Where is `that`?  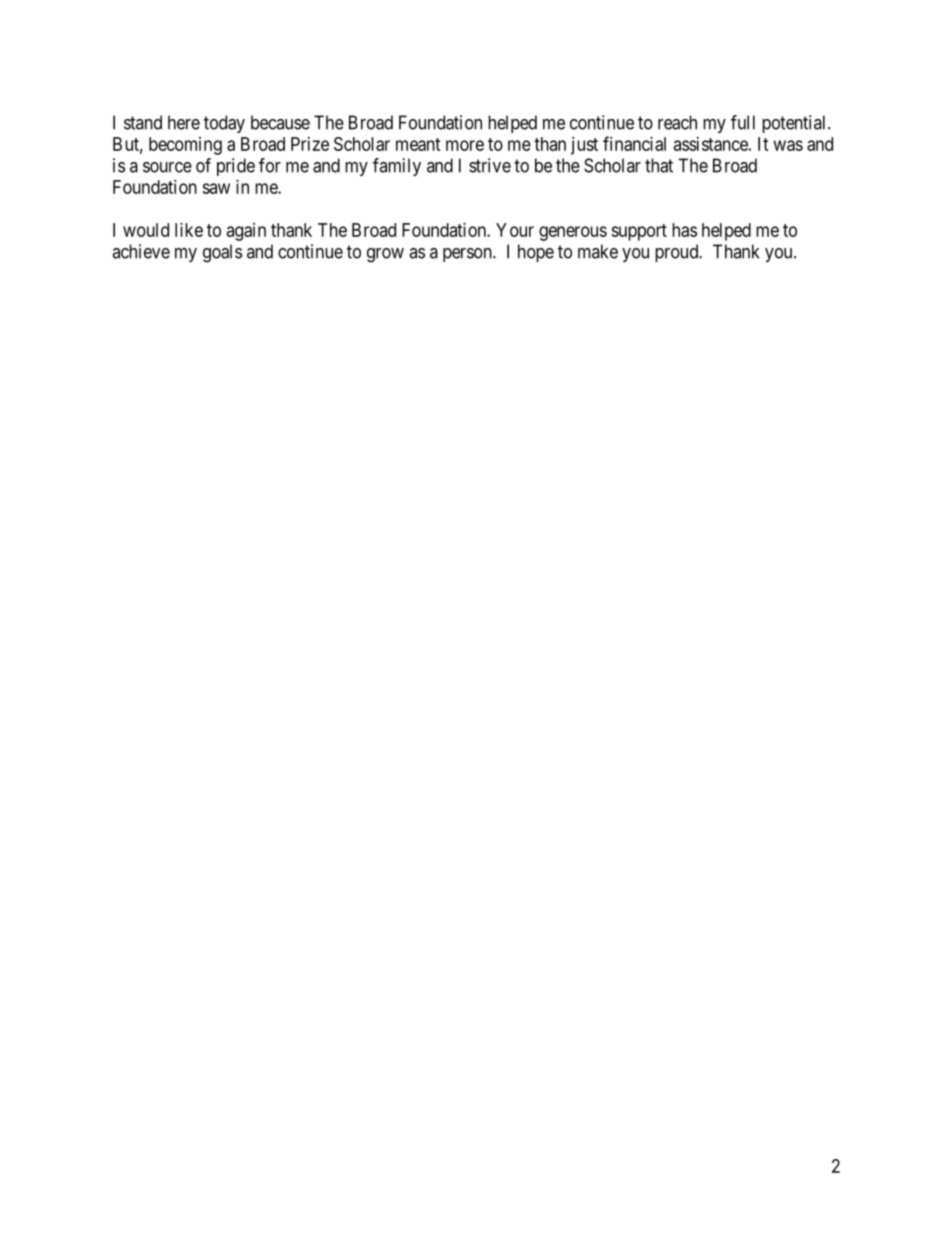 that is located at coordinates (659, 165).
